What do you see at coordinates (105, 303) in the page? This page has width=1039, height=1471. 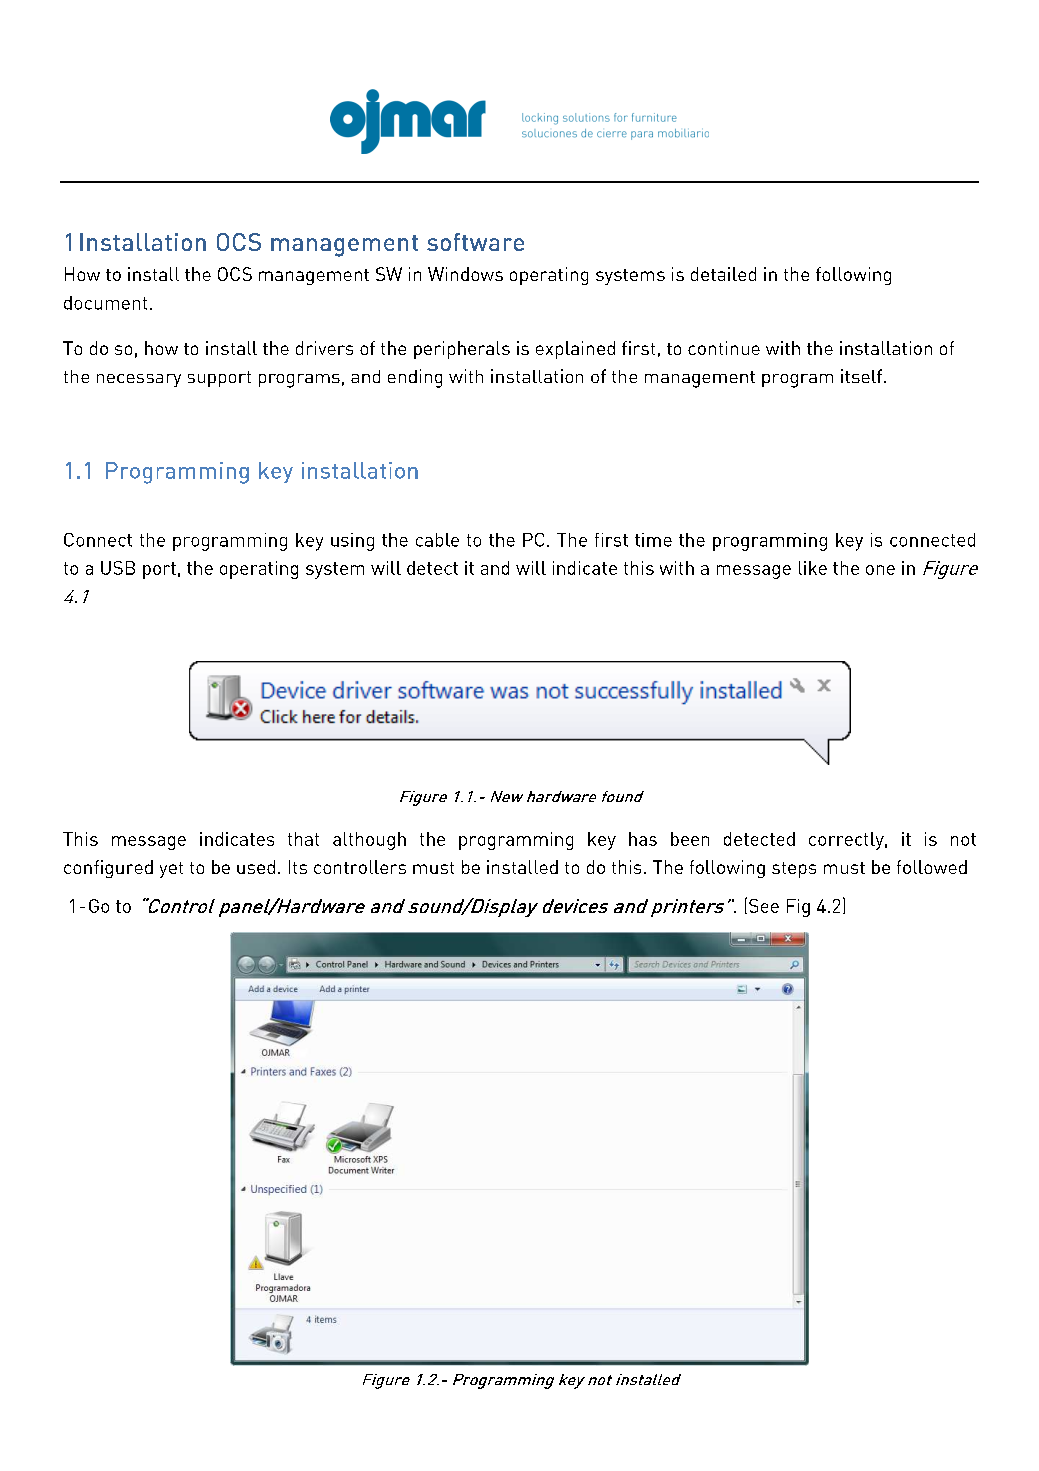 I see `document` at bounding box center [105, 303].
